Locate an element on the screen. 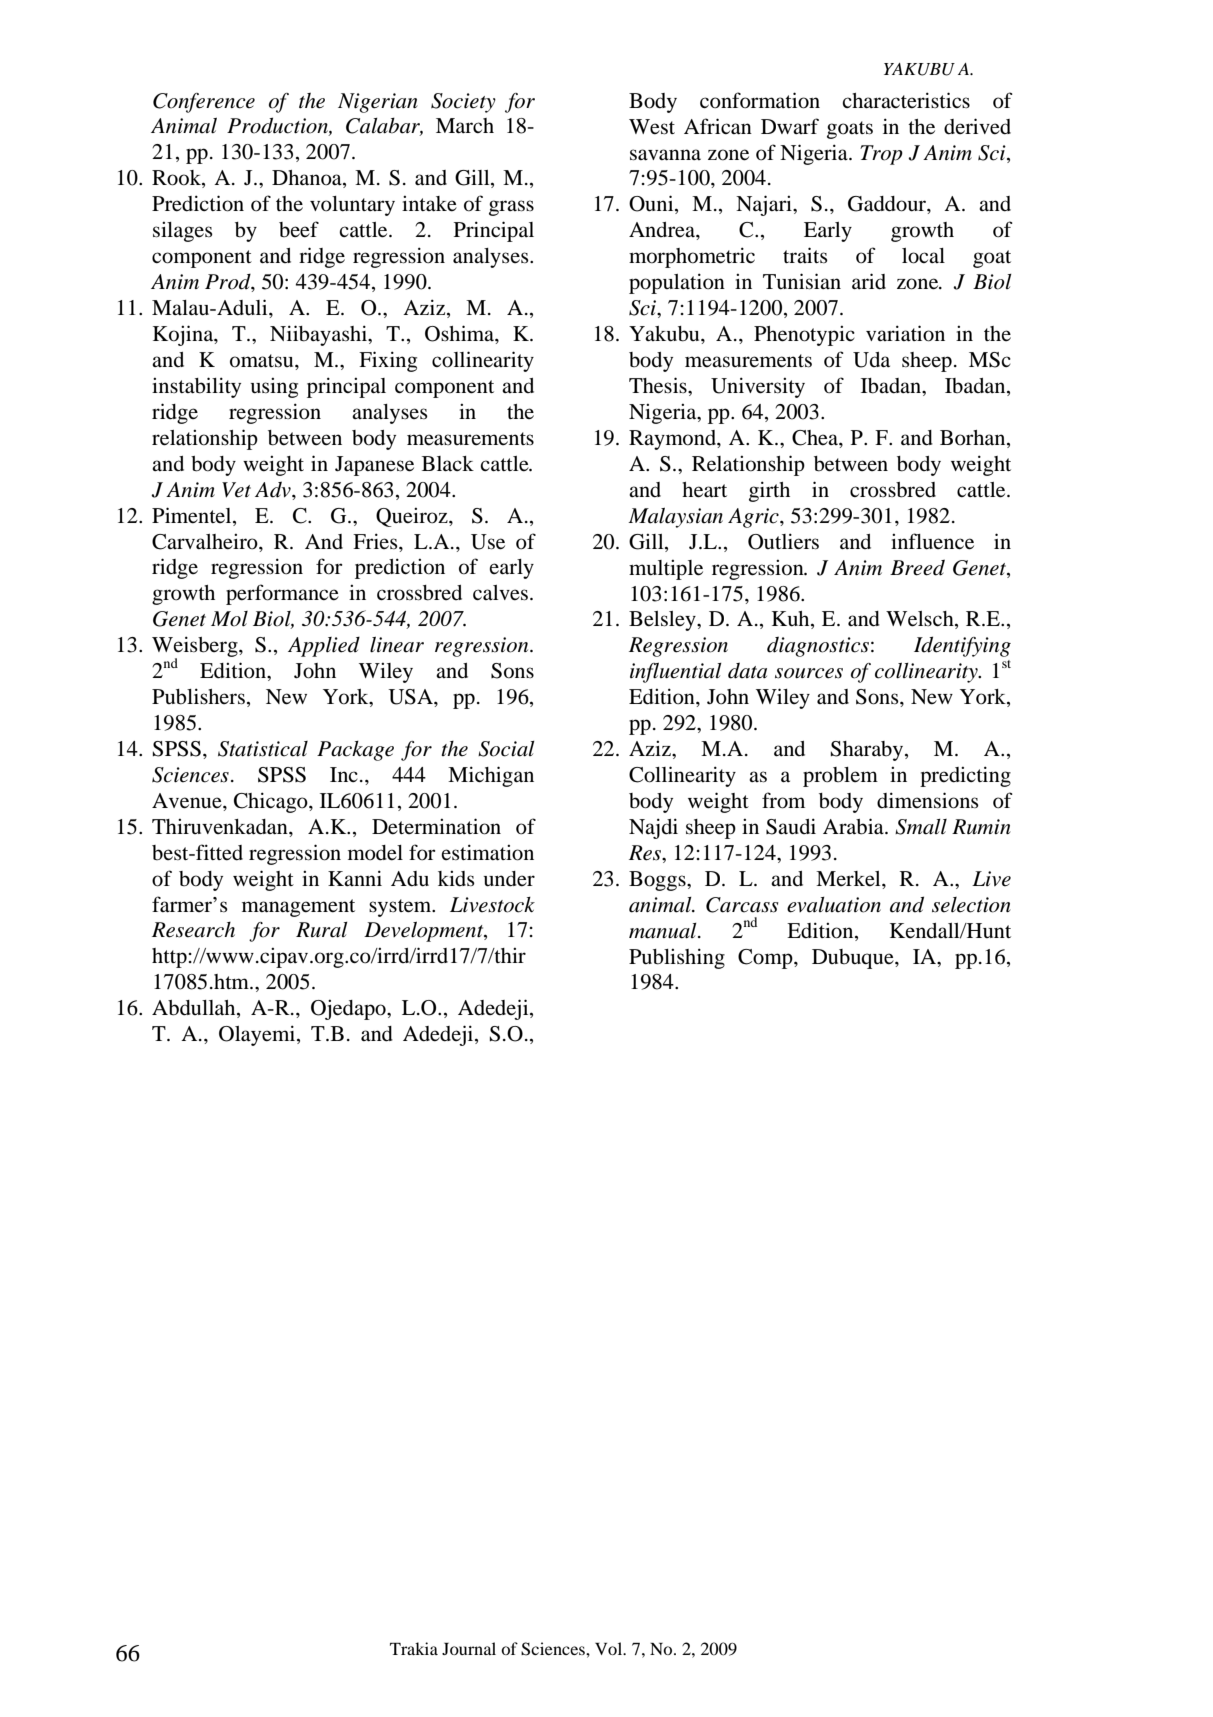 This screenshot has width=1213, height=1717. Journal is located at coordinates (469, 1648).
